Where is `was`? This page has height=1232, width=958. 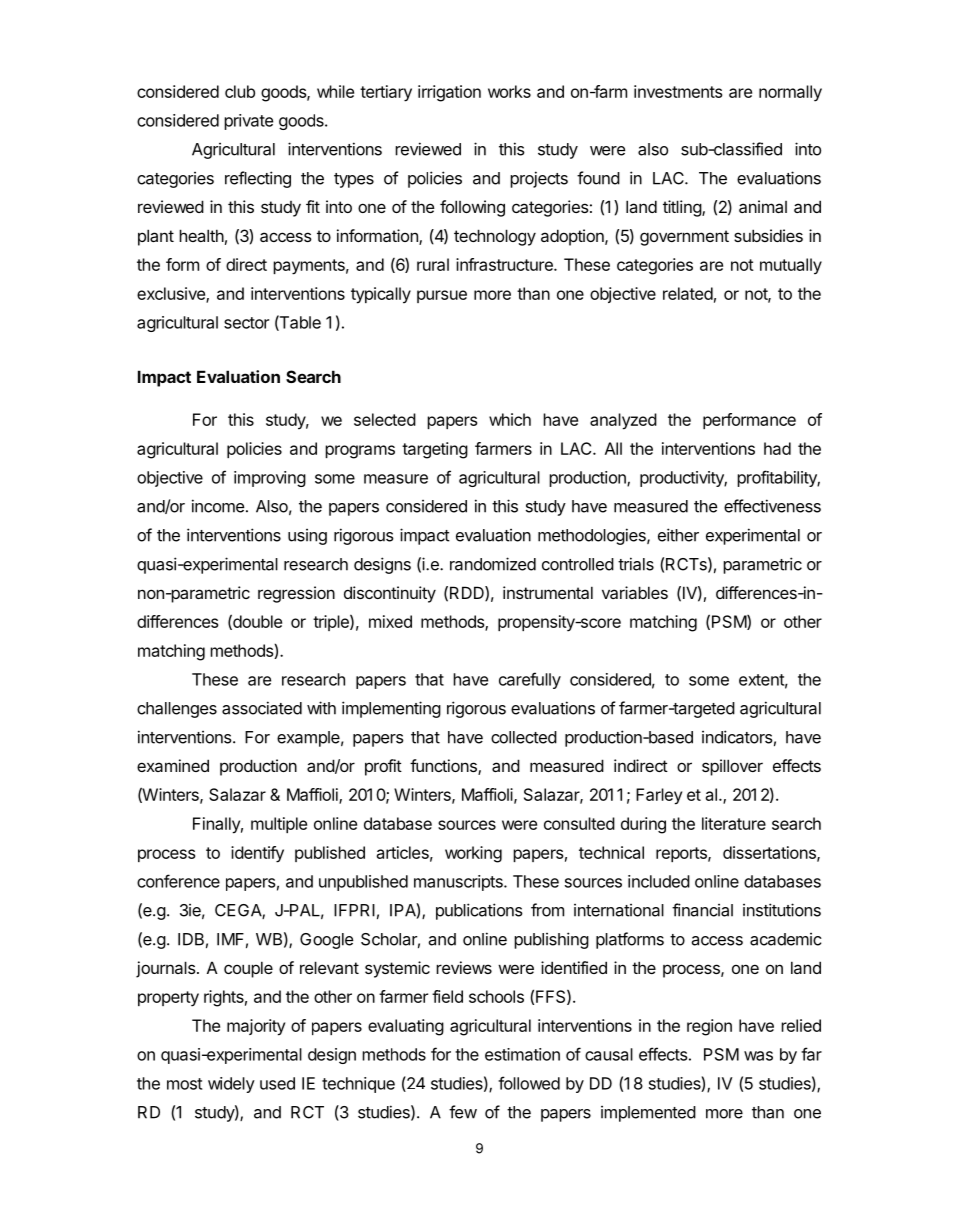 was is located at coordinates (758, 1056).
